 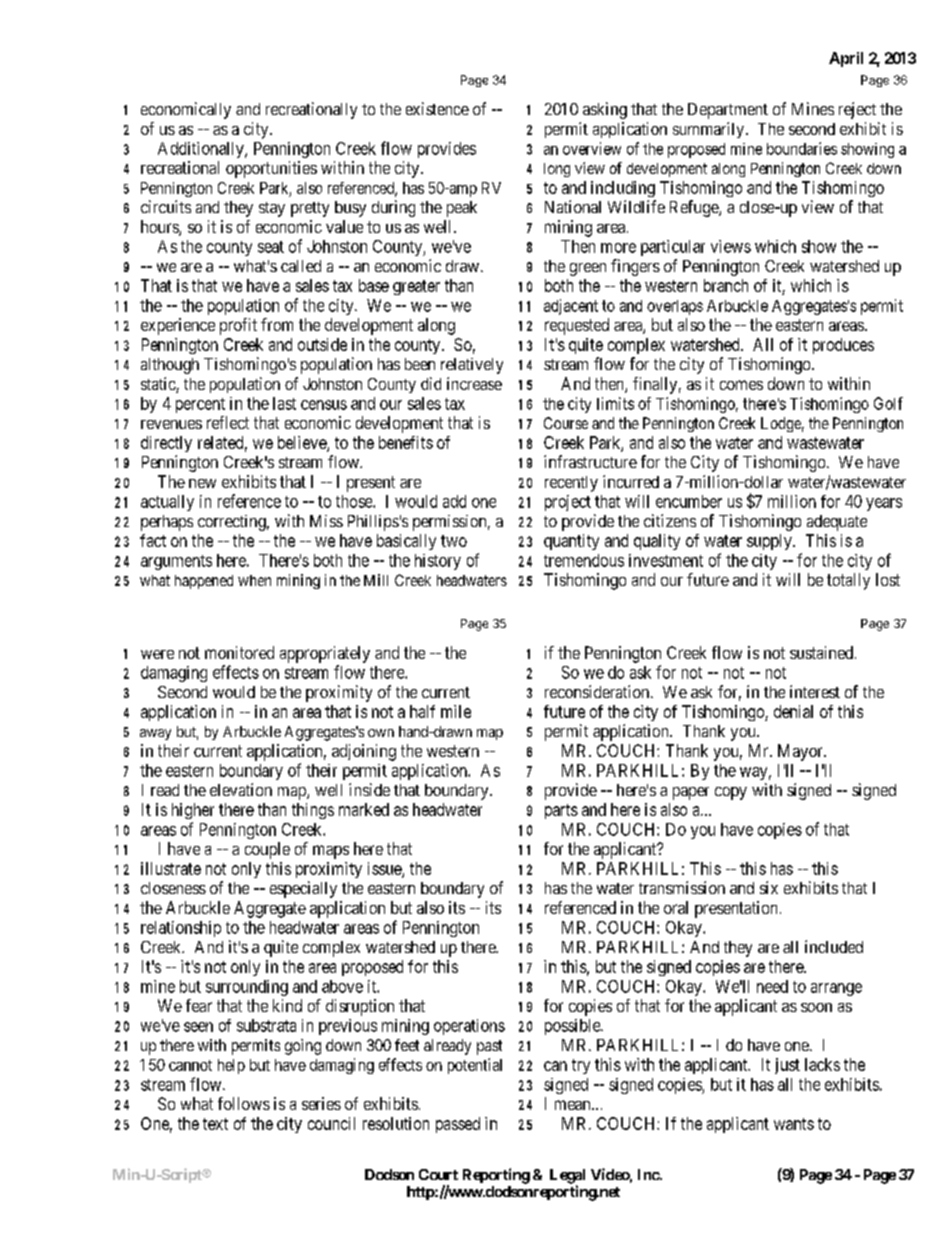 What do you see at coordinates (472, 366) in the image?
I see `relatively` at bounding box center [472, 366].
